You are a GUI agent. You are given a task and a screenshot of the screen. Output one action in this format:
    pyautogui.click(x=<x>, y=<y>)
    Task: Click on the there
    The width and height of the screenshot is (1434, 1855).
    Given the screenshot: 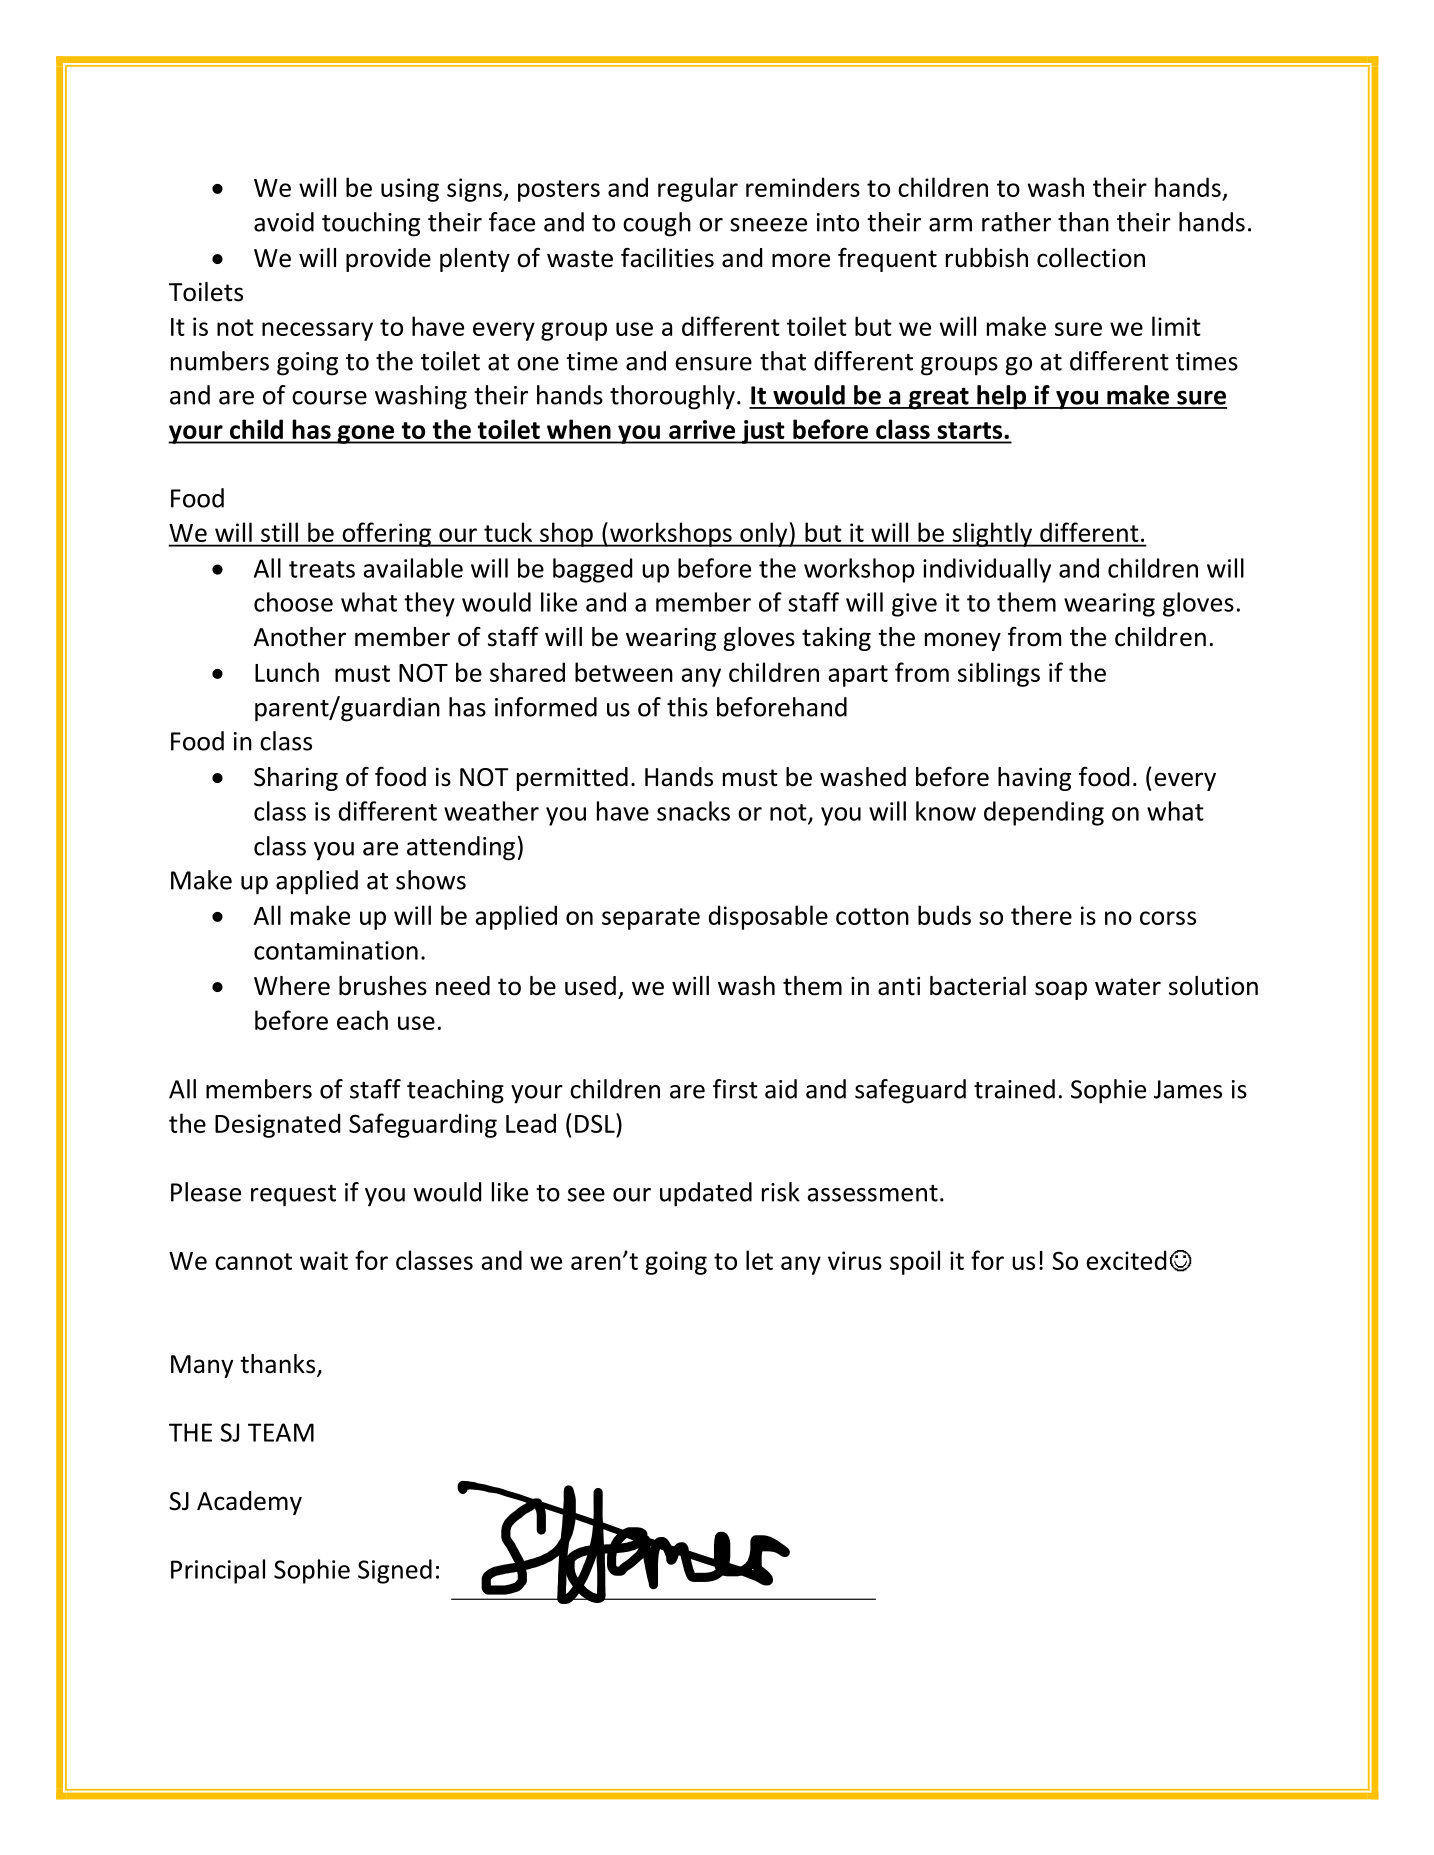 What is the action you would take?
    pyautogui.click(x=1041, y=915)
